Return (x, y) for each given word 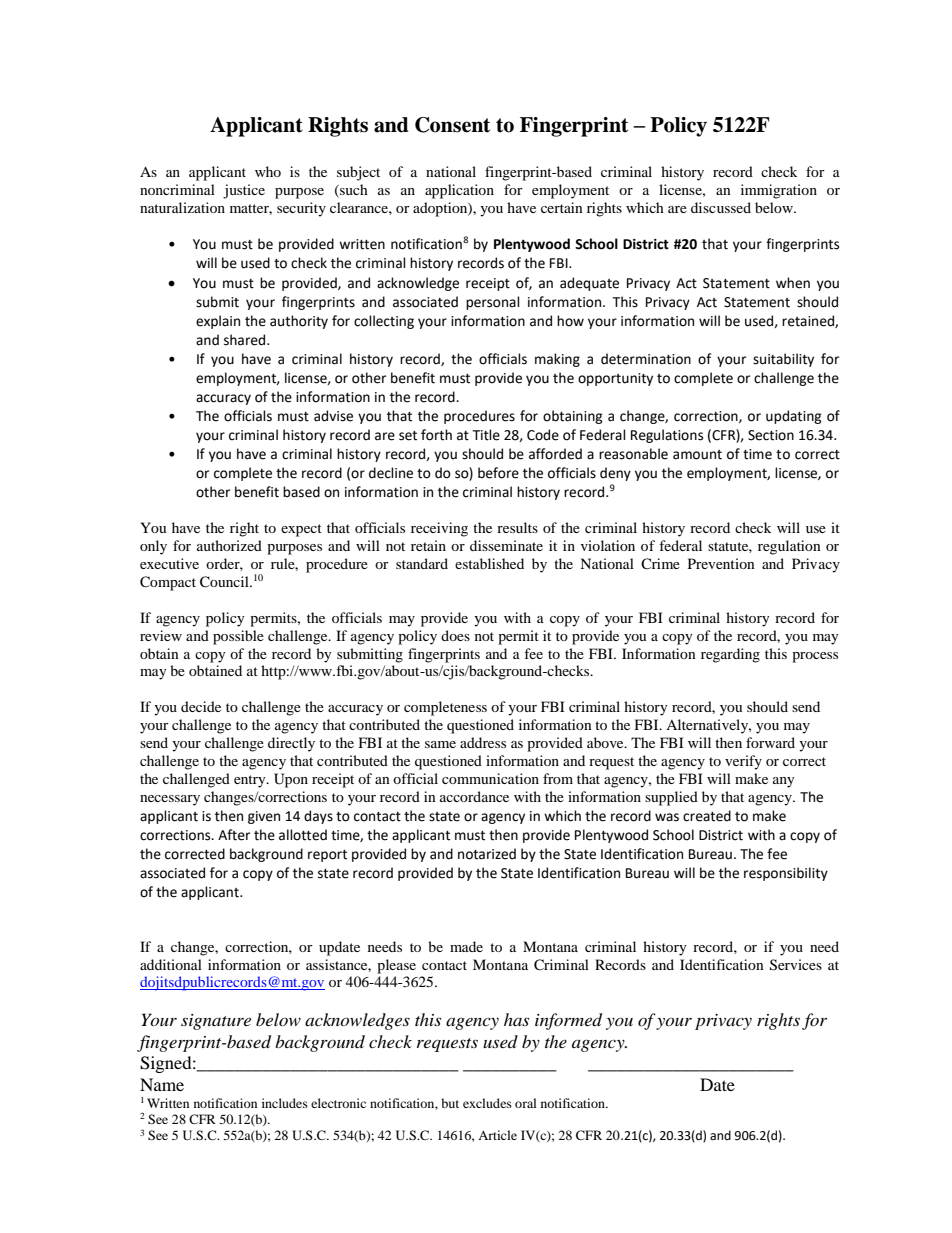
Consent (452, 125)
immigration (779, 191)
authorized (229, 545)
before (498, 473)
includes (285, 1103)
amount (697, 455)
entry (251, 781)
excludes (487, 1103)
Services (796, 965)
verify (743, 762)
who (268, 171)
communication (490, 778)
